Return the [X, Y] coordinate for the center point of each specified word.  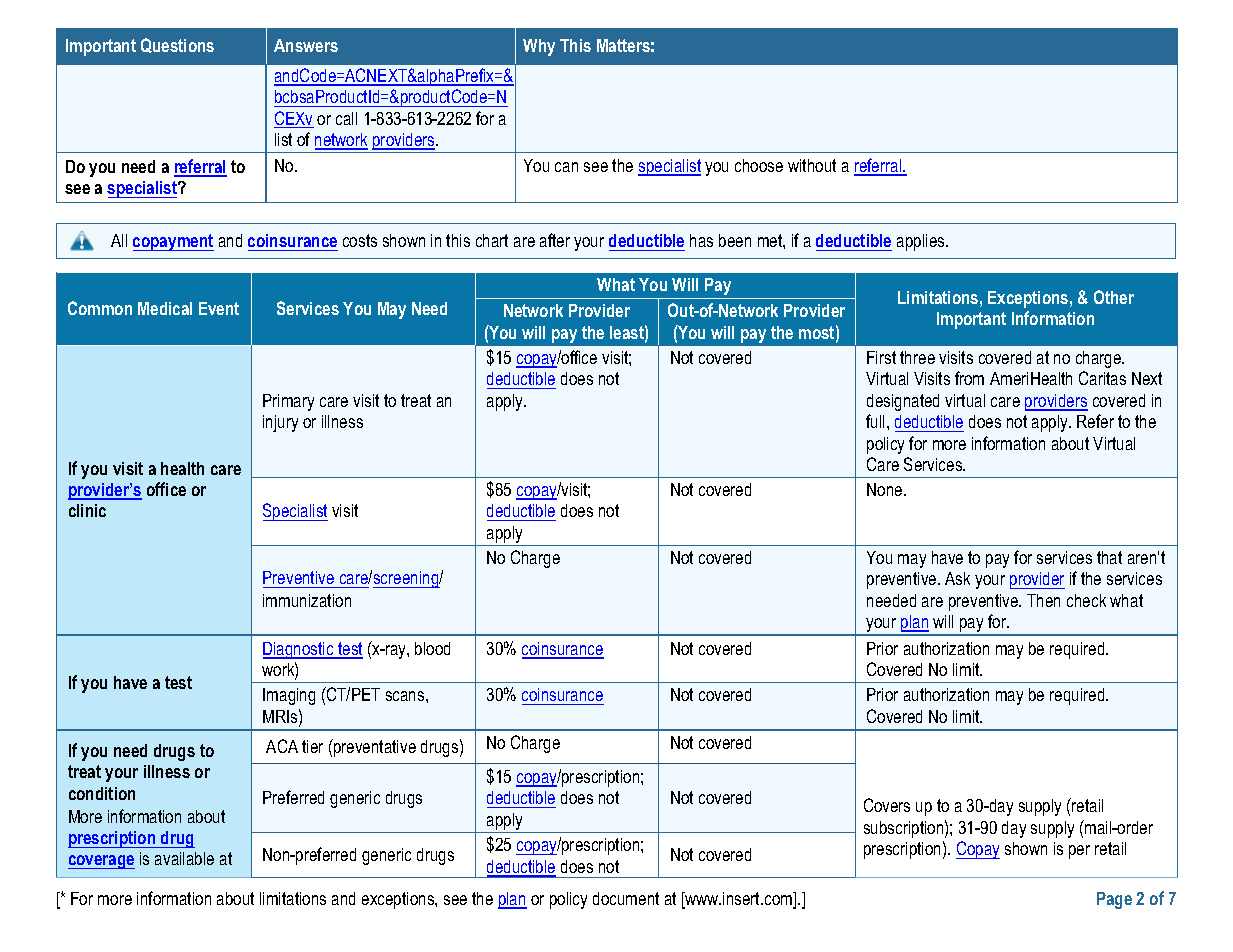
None [886, 489]
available [184, 858]
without [812, 165]
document [626, 898]
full [875, 421]
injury [280, 423]
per [1079, 852]
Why [539, 47]
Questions [177, 45]
